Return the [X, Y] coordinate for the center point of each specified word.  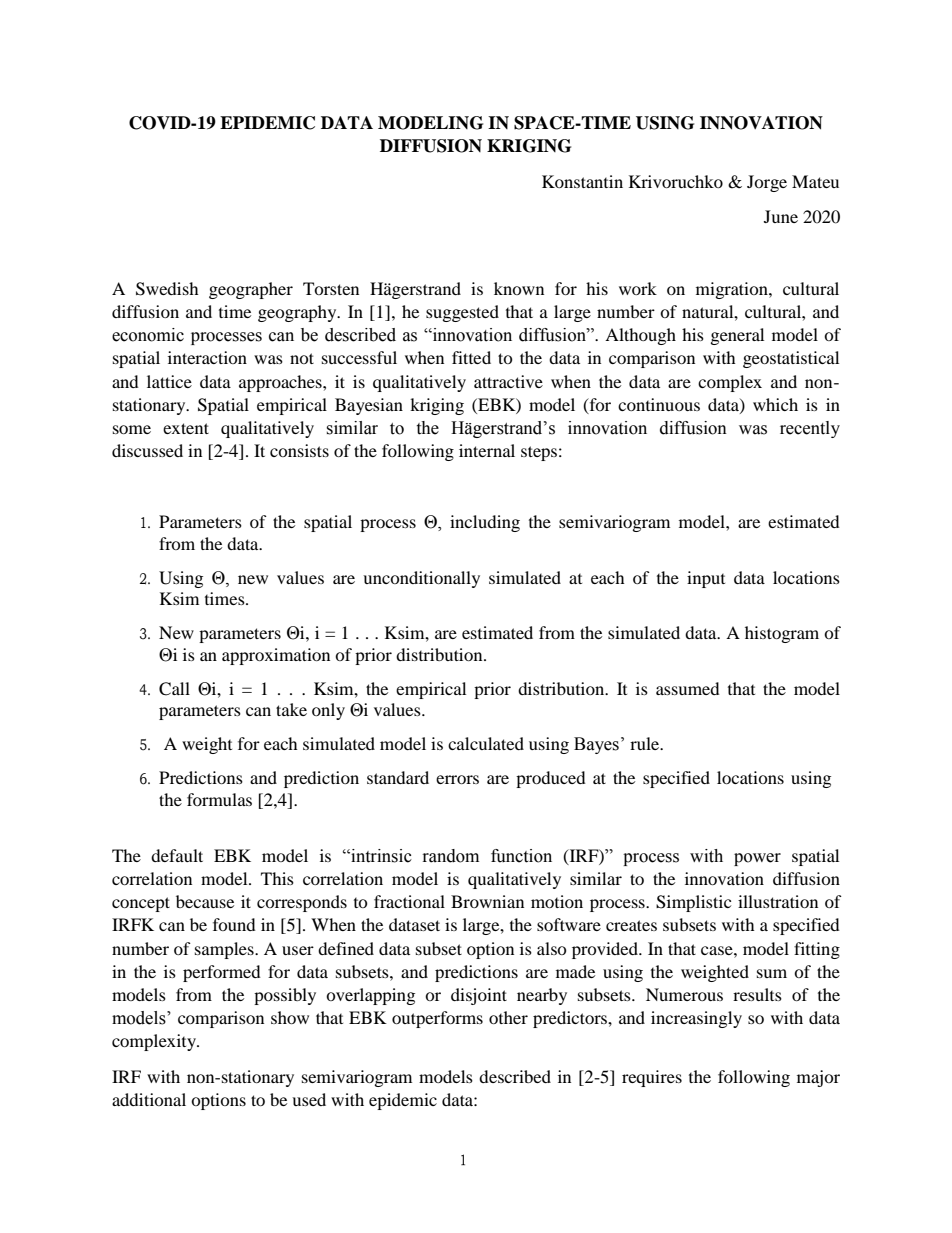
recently [810, 429]
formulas [219, 799]
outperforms [437, 1019]
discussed [147, 450]
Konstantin [582, 181]
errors [457, 779]
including [485, 523]
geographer [251, 290]
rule [646, 743]
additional [149, 1099]
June [781, 216]
